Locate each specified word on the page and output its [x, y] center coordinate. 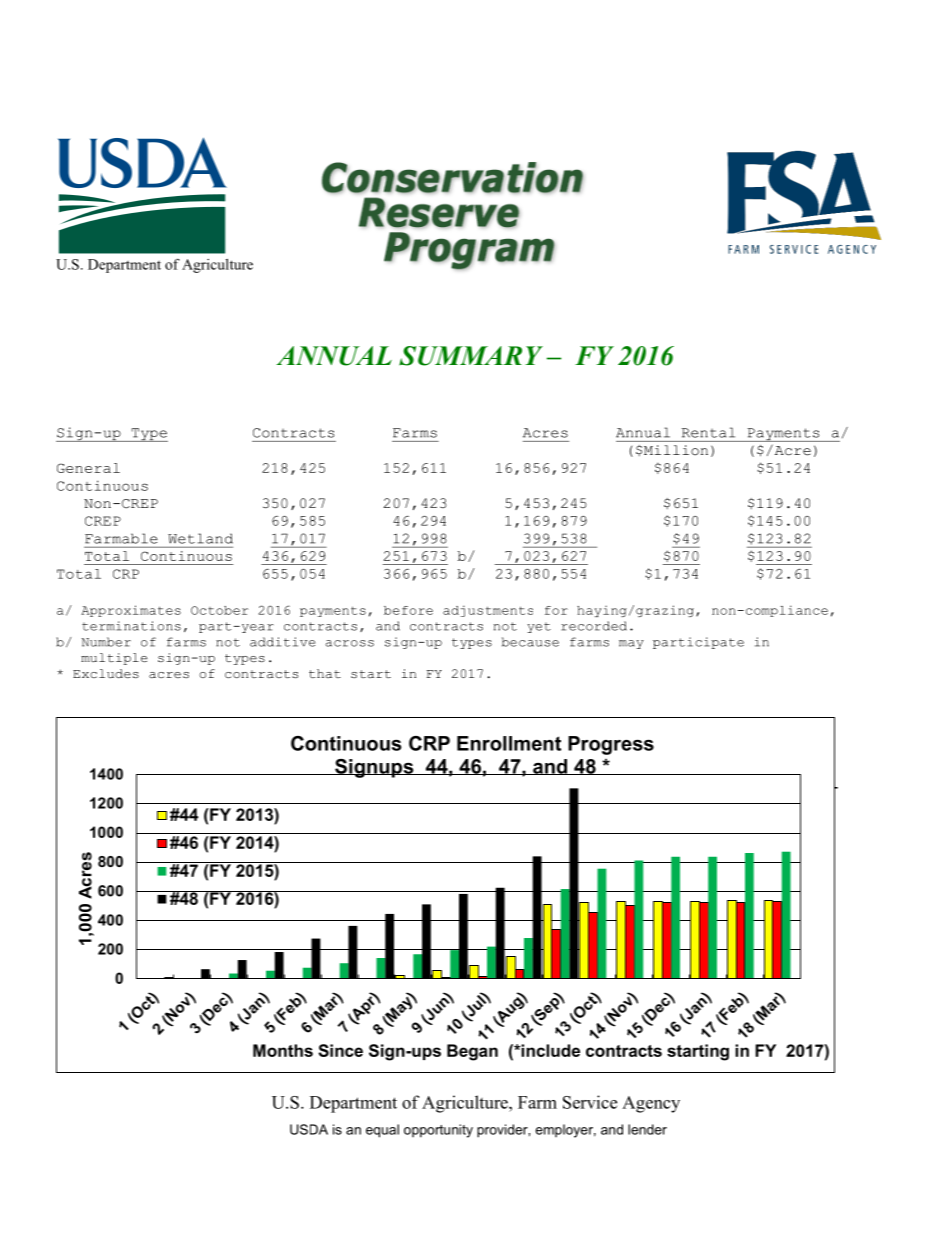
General [88, 468]
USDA [309, 1129]
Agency [651, 1104]
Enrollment [509, 743]
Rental [708, 432]
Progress [611, 745]
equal [382, 1131]
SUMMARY [471, 356]
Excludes [106, 673]
